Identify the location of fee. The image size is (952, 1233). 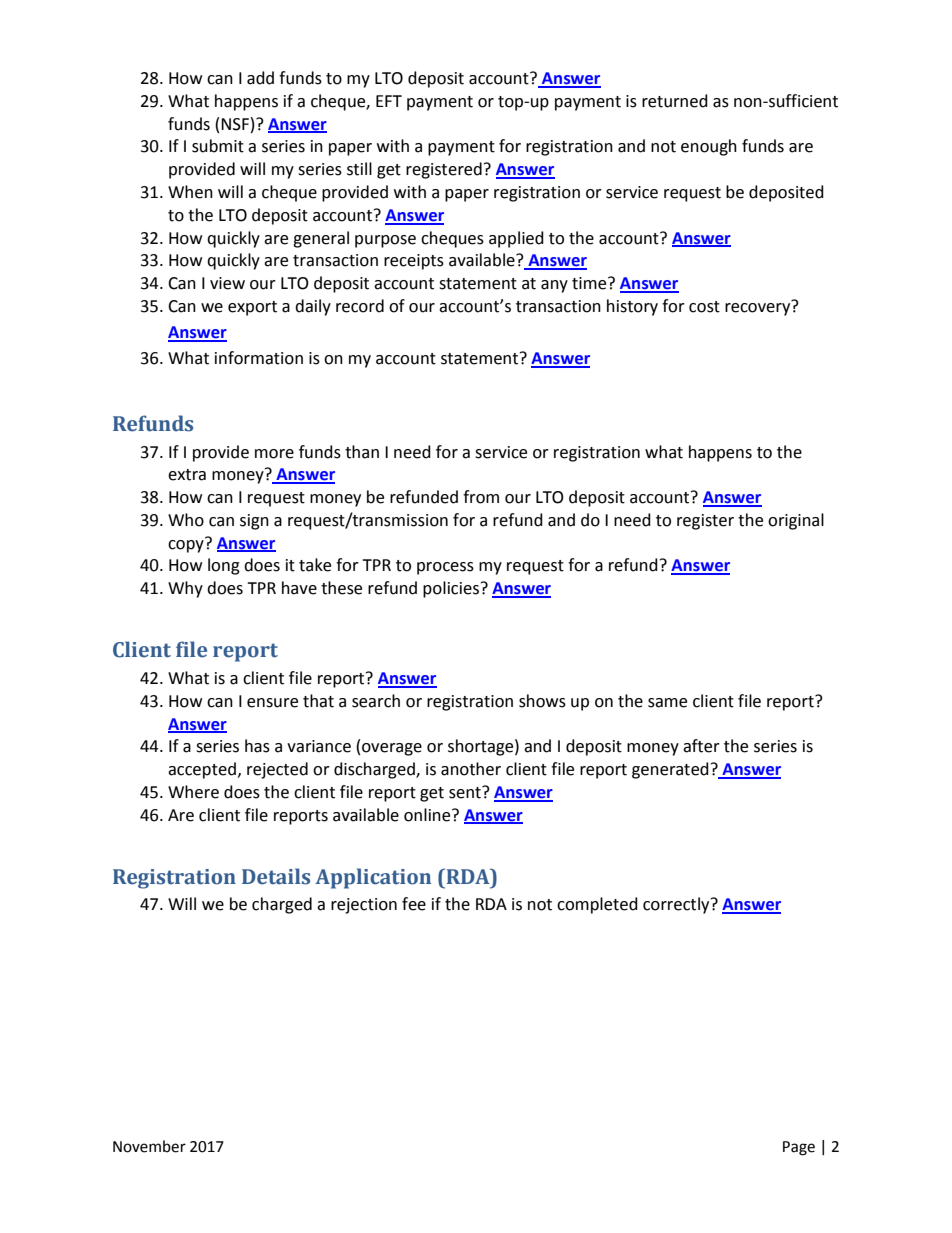
(414, 904).
